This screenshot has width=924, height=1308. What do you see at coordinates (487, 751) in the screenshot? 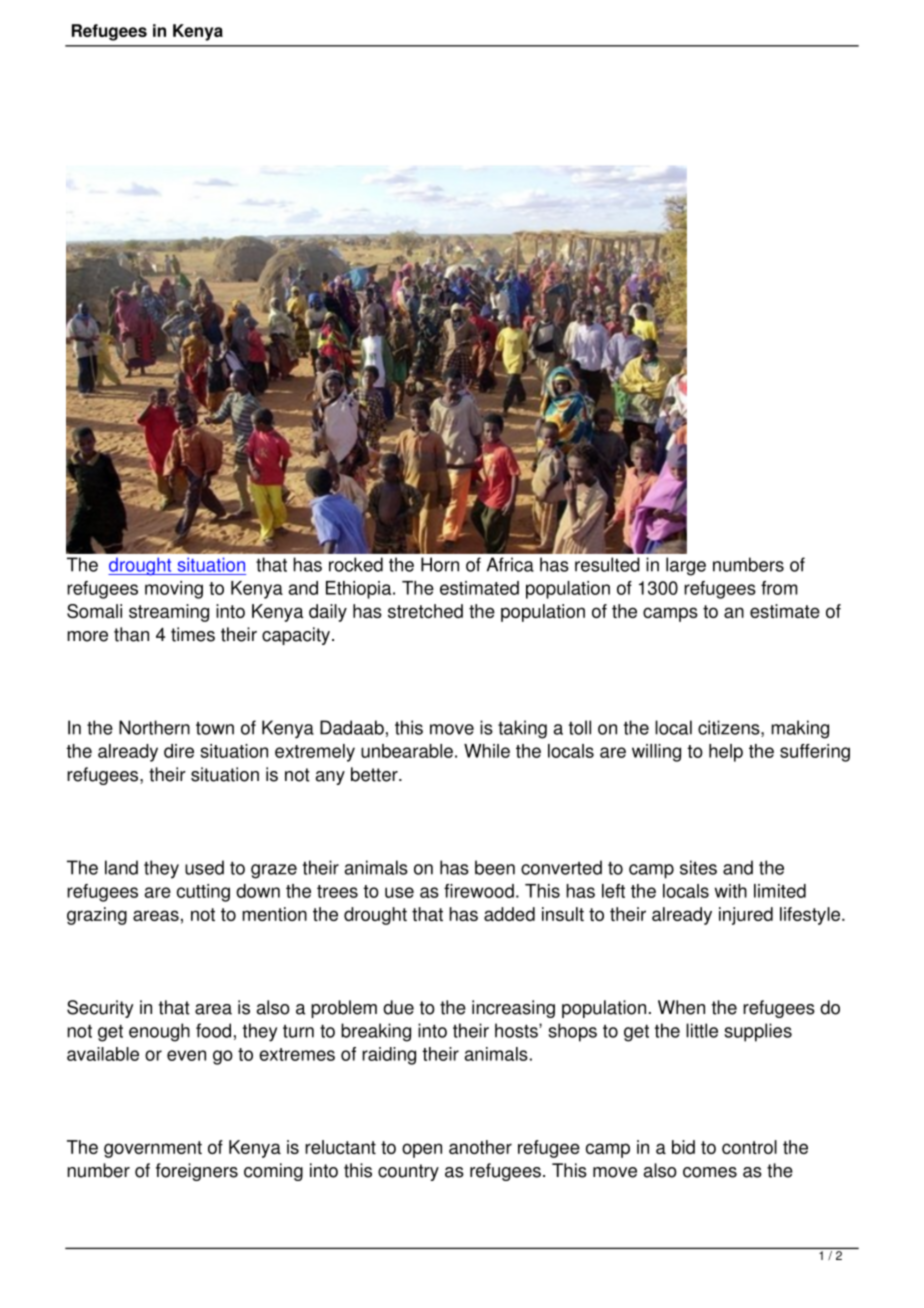
I see `While` at bounding box center [487, 751].
